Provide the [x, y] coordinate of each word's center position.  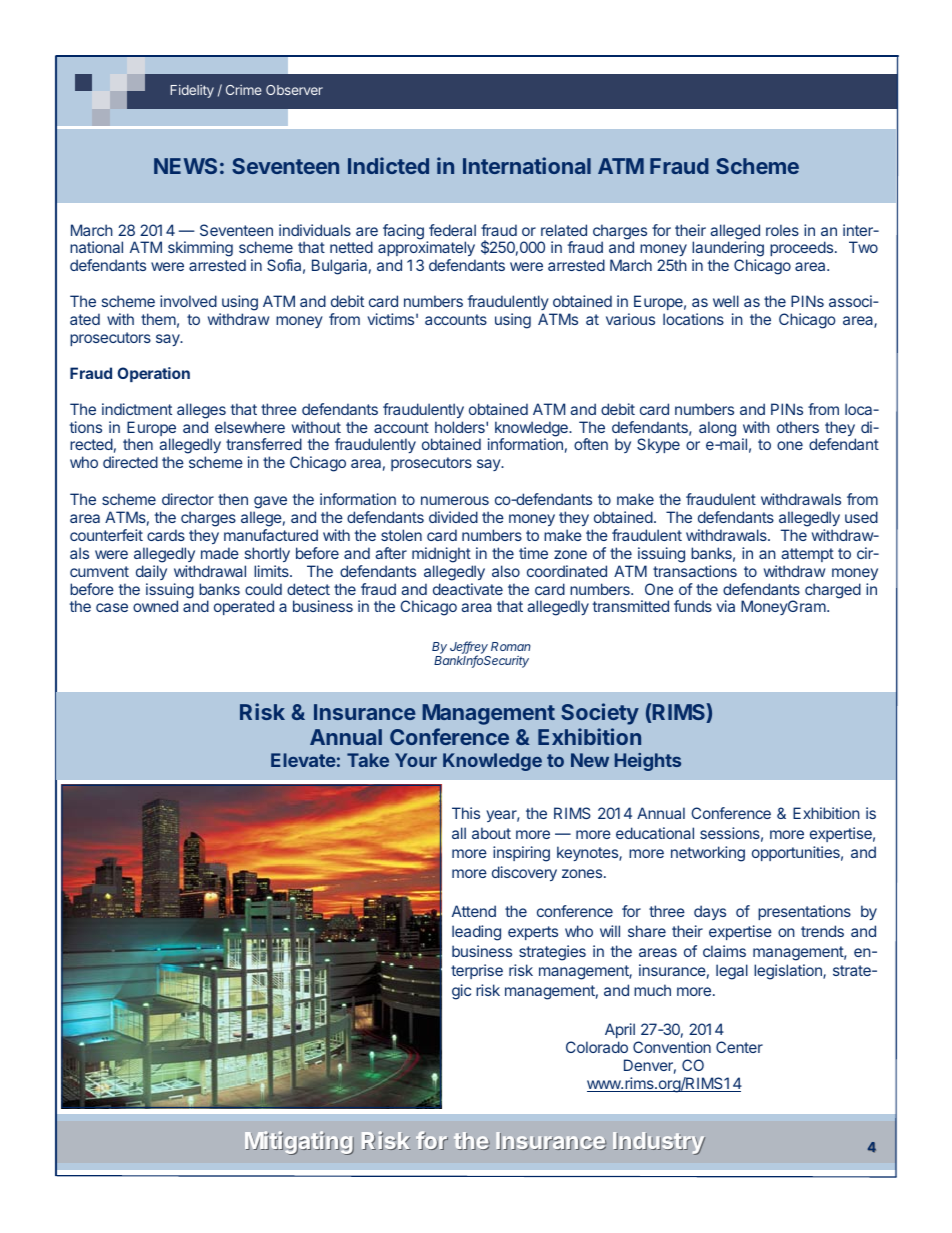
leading [476, 933]
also [506, 571]
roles [782, 230]
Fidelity [192, 91]
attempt [807, 555]
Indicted [388, 165]
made [220, 553]
